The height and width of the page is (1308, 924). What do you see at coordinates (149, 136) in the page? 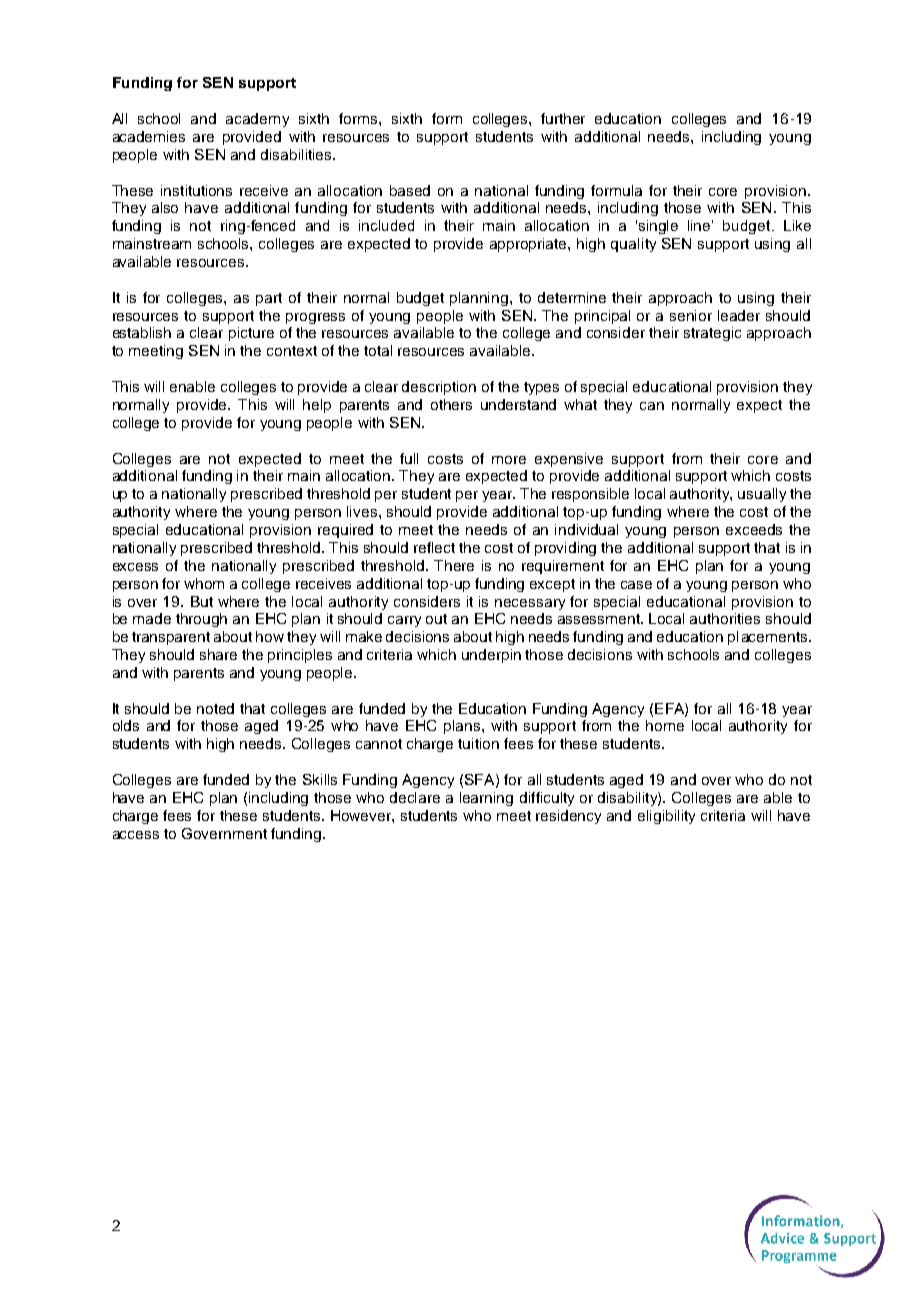
I see `academies` at bounding box center [149, 136].
